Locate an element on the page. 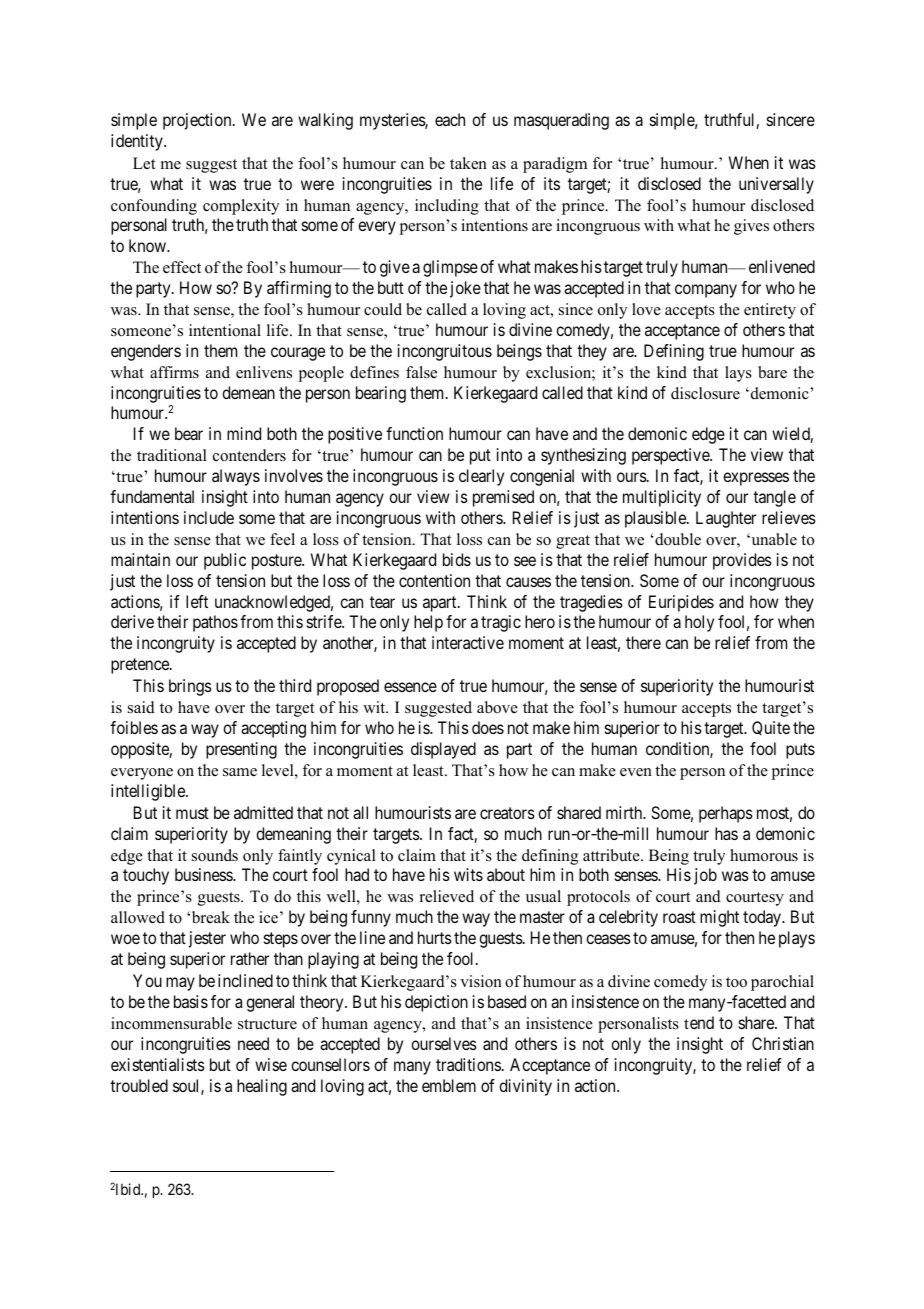  Christian is located at coordinates (783, 1043).
